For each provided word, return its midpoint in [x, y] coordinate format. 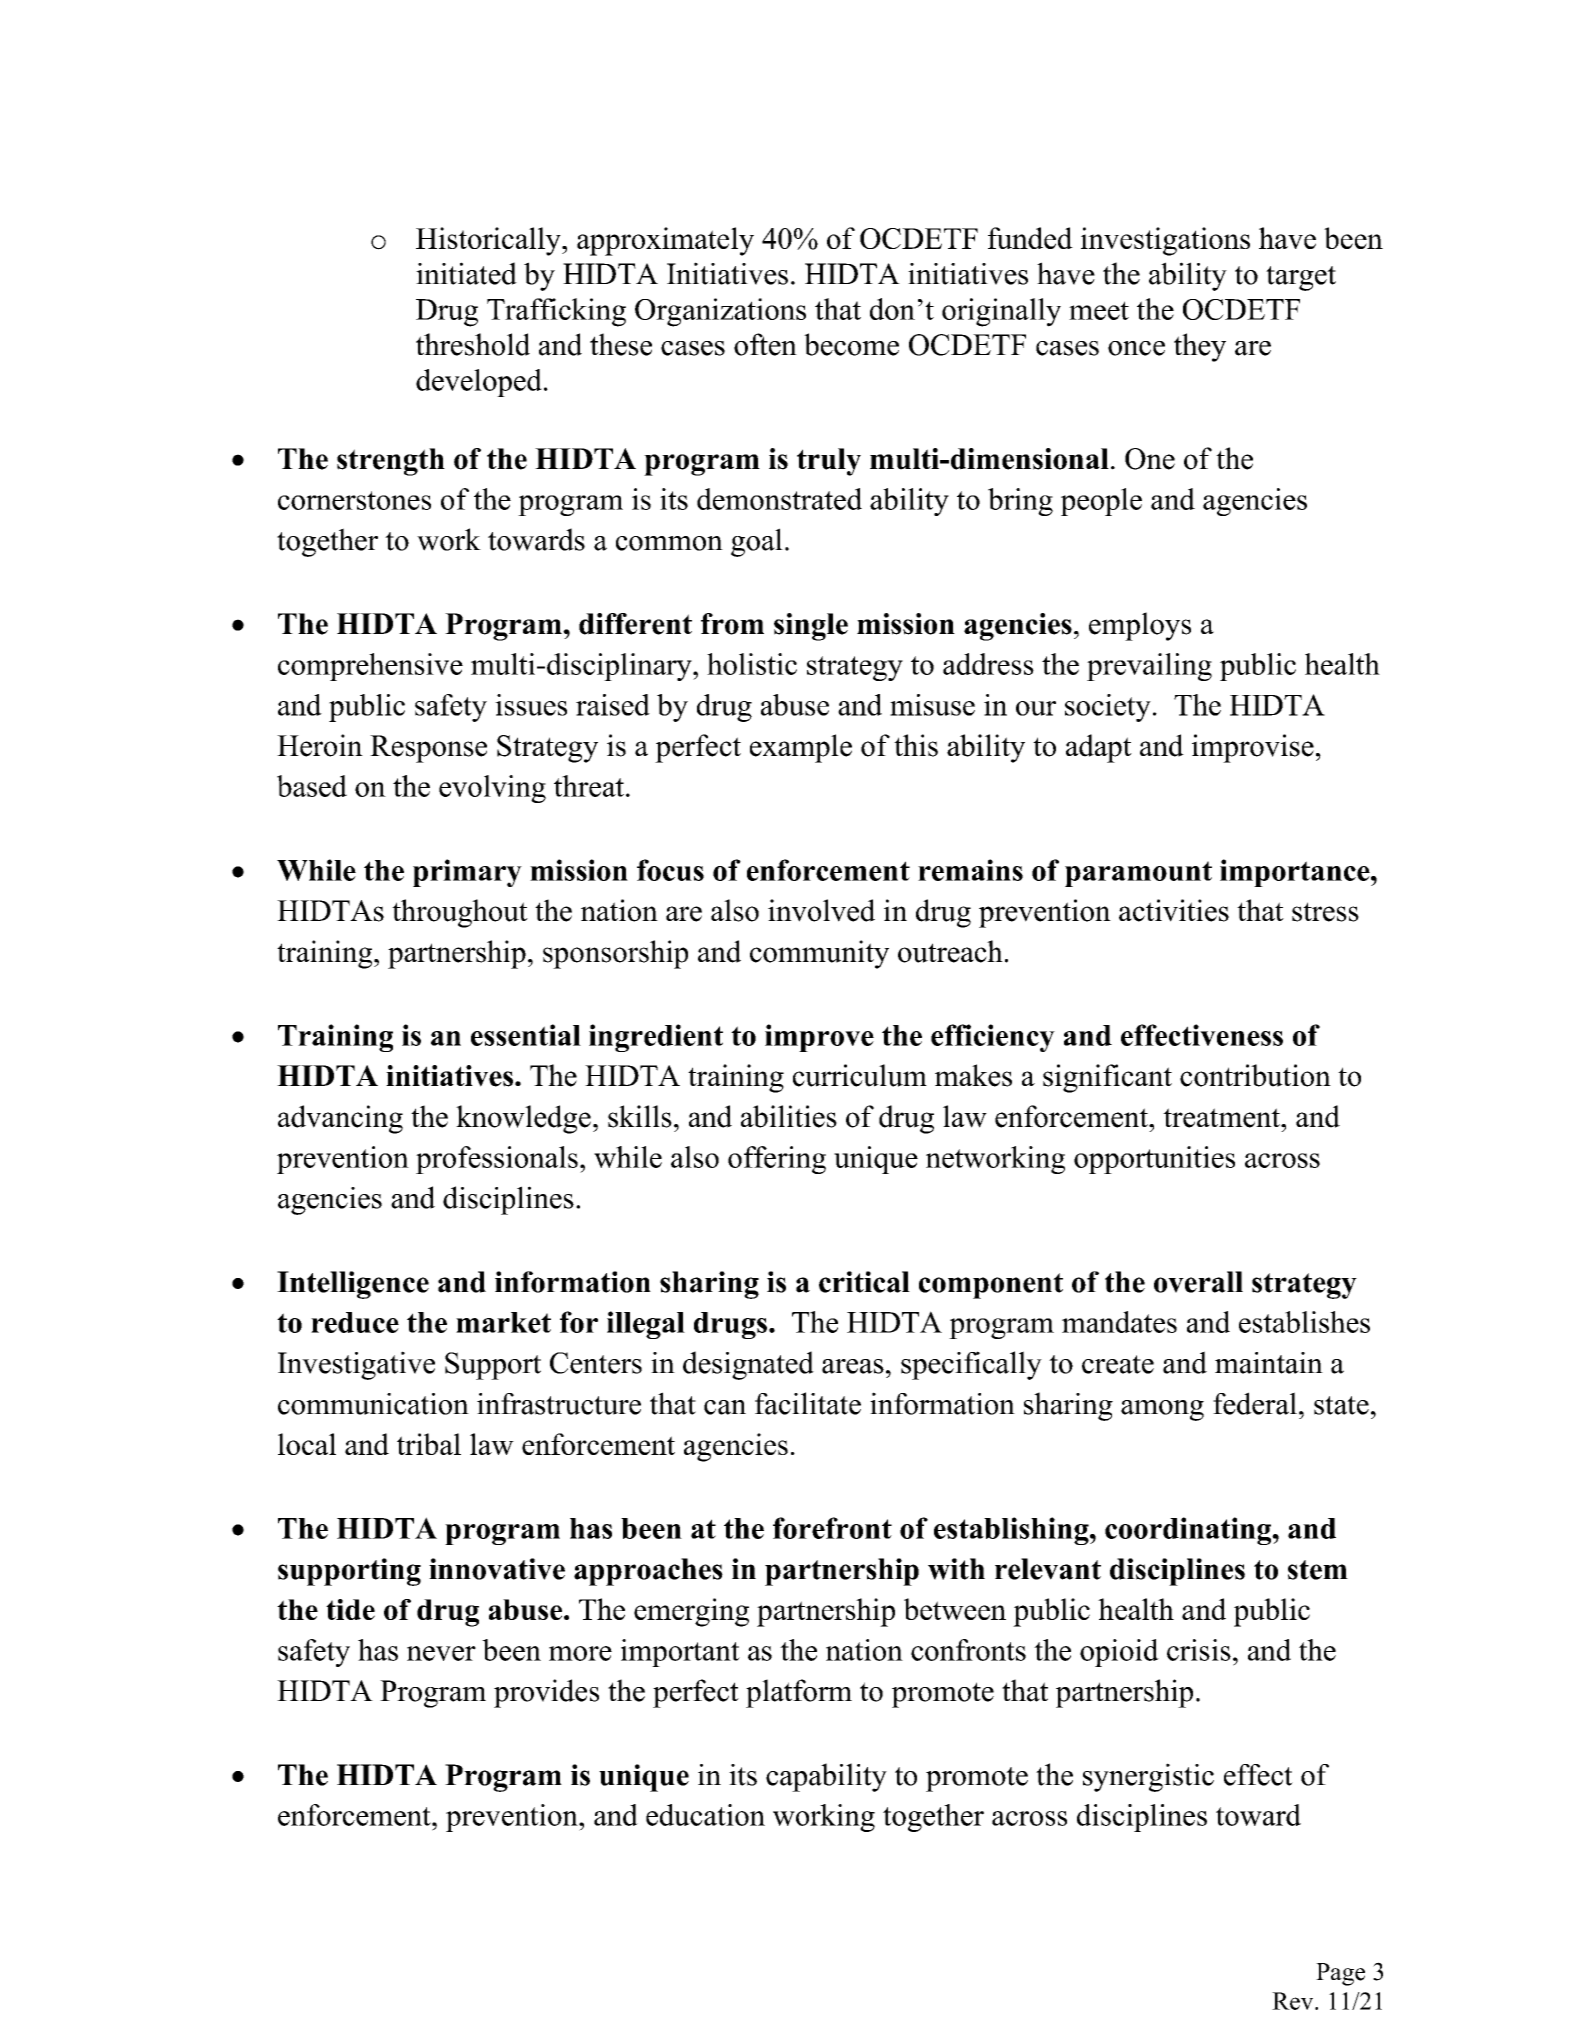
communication [373, 1404]
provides [546, 1693]
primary [467, 873]
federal [1255, 1403]
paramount [1138, 874]
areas [853, 1366]
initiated [466, 273]
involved [821, 910]
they [1200, 347]
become [851, 344]
